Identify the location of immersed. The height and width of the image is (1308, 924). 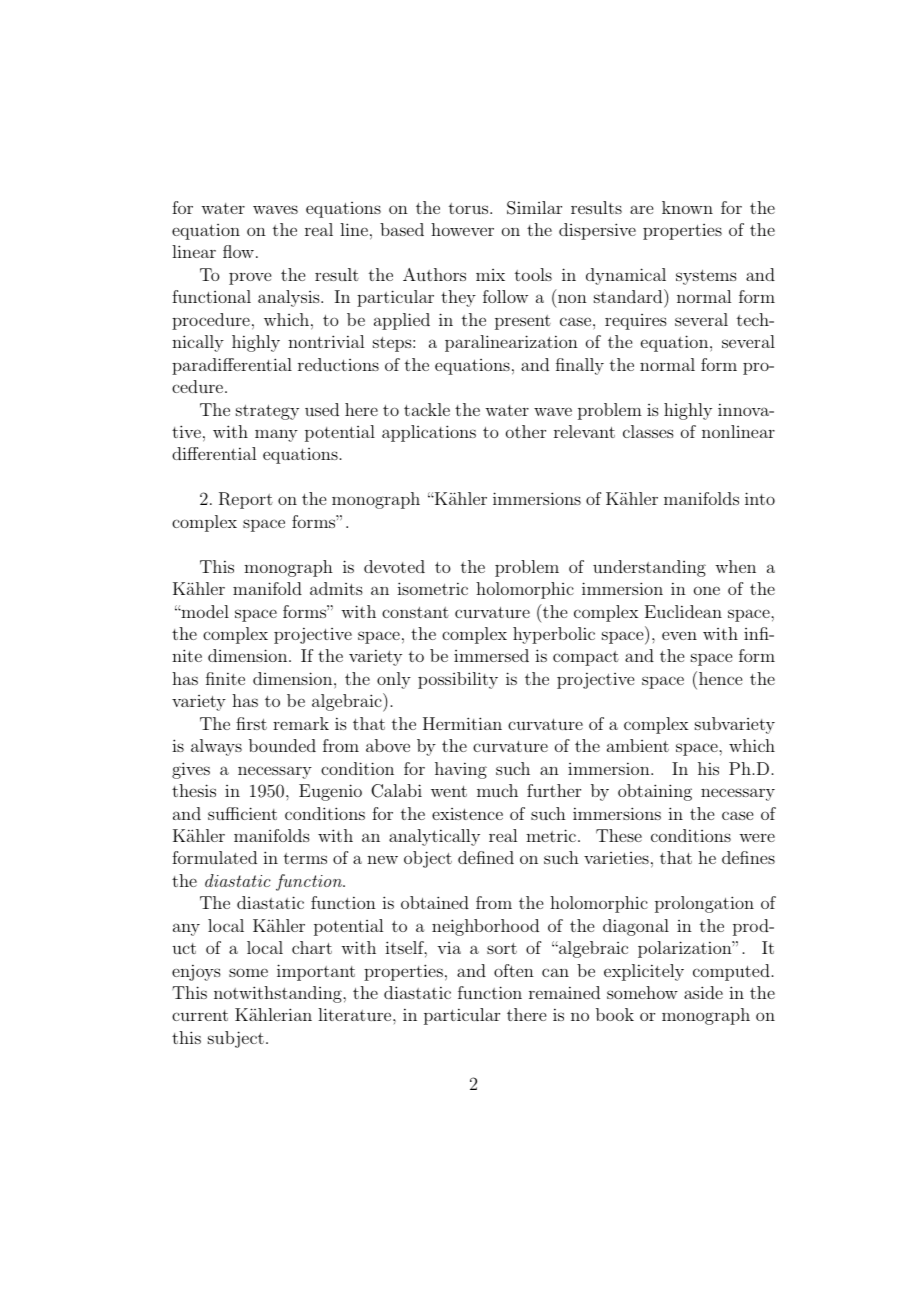
(491, 655).
